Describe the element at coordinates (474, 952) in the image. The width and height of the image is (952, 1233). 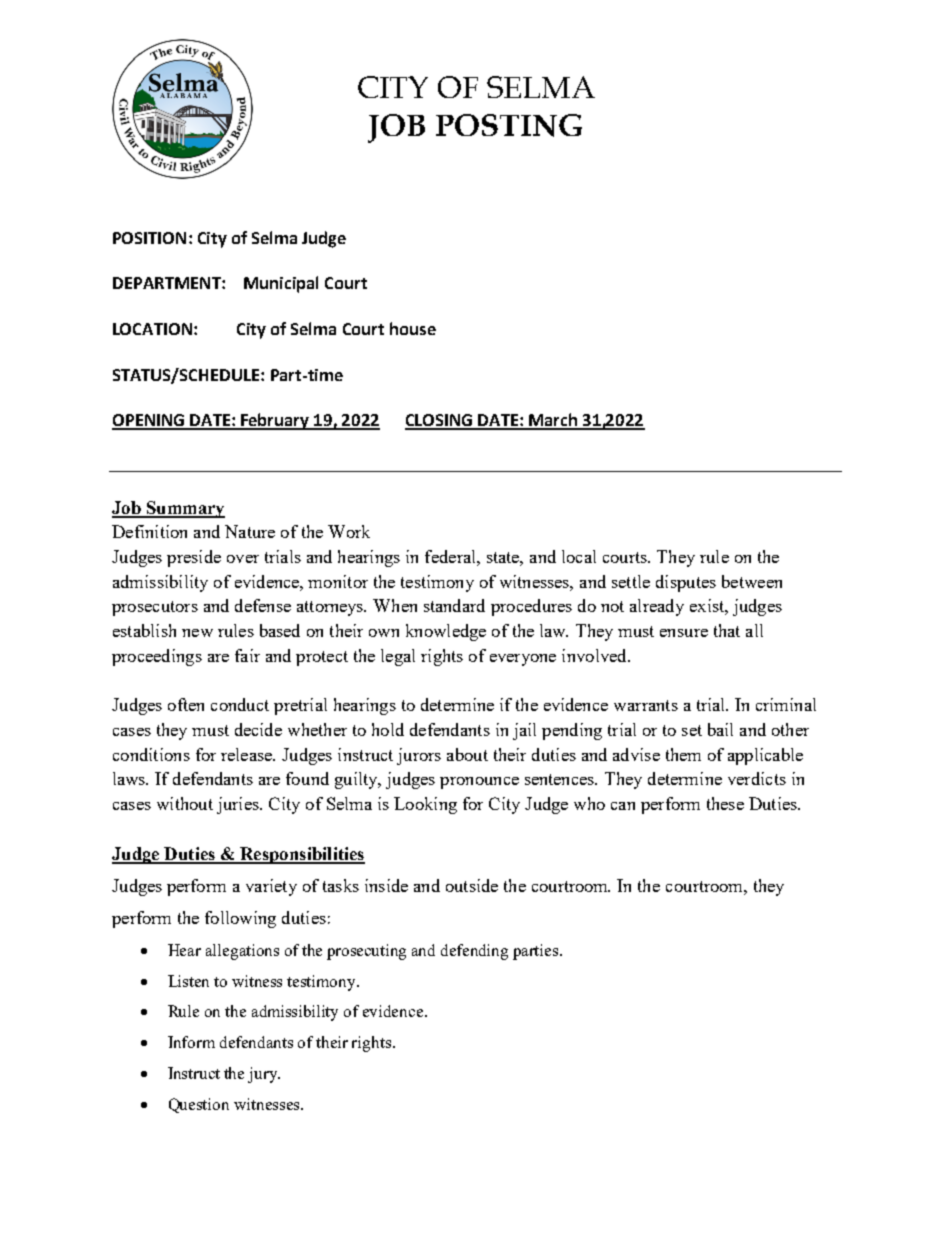
I see `defending` at that location.
